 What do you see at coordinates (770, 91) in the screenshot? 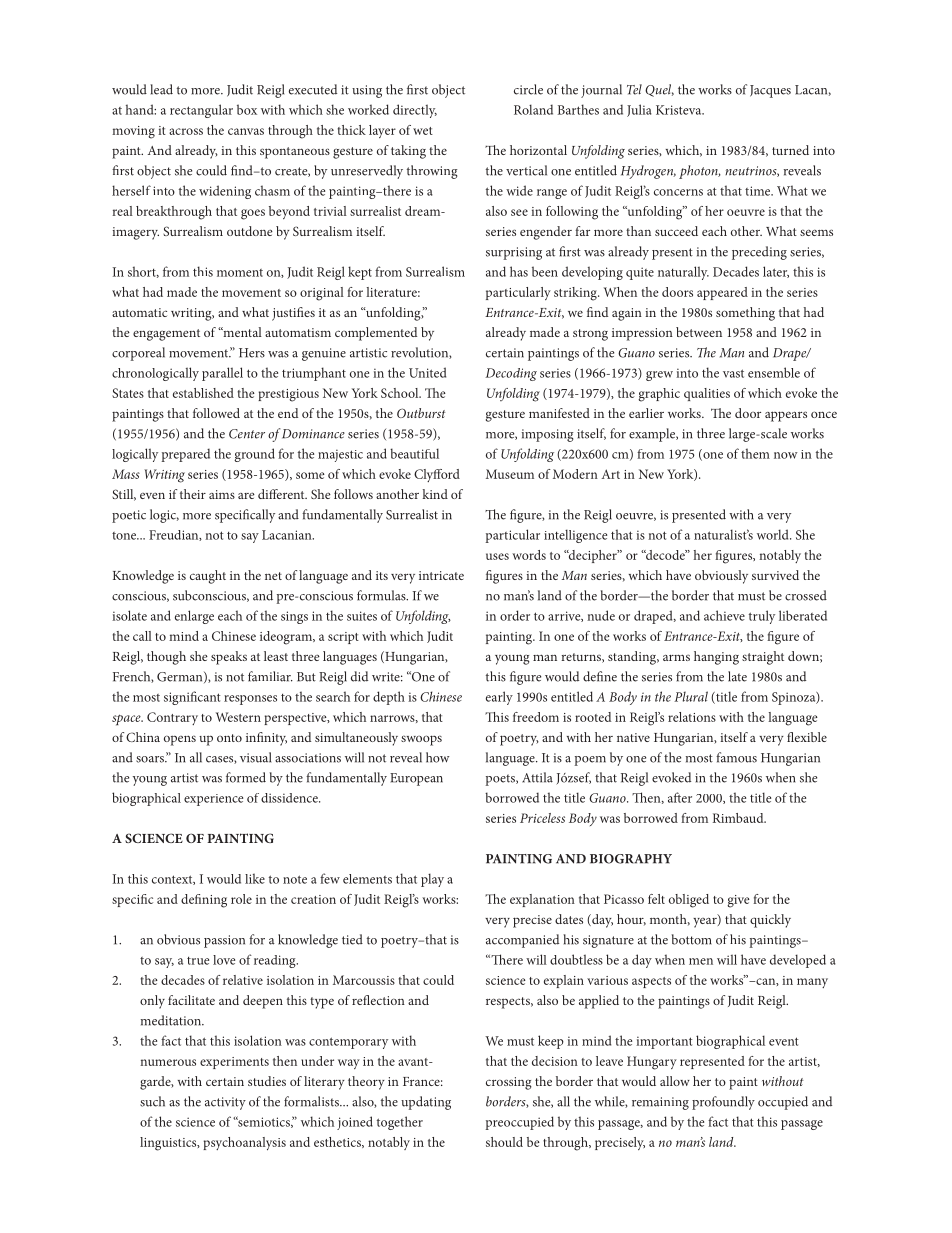
I see `Jacques` at bounding box center [770, 91].
